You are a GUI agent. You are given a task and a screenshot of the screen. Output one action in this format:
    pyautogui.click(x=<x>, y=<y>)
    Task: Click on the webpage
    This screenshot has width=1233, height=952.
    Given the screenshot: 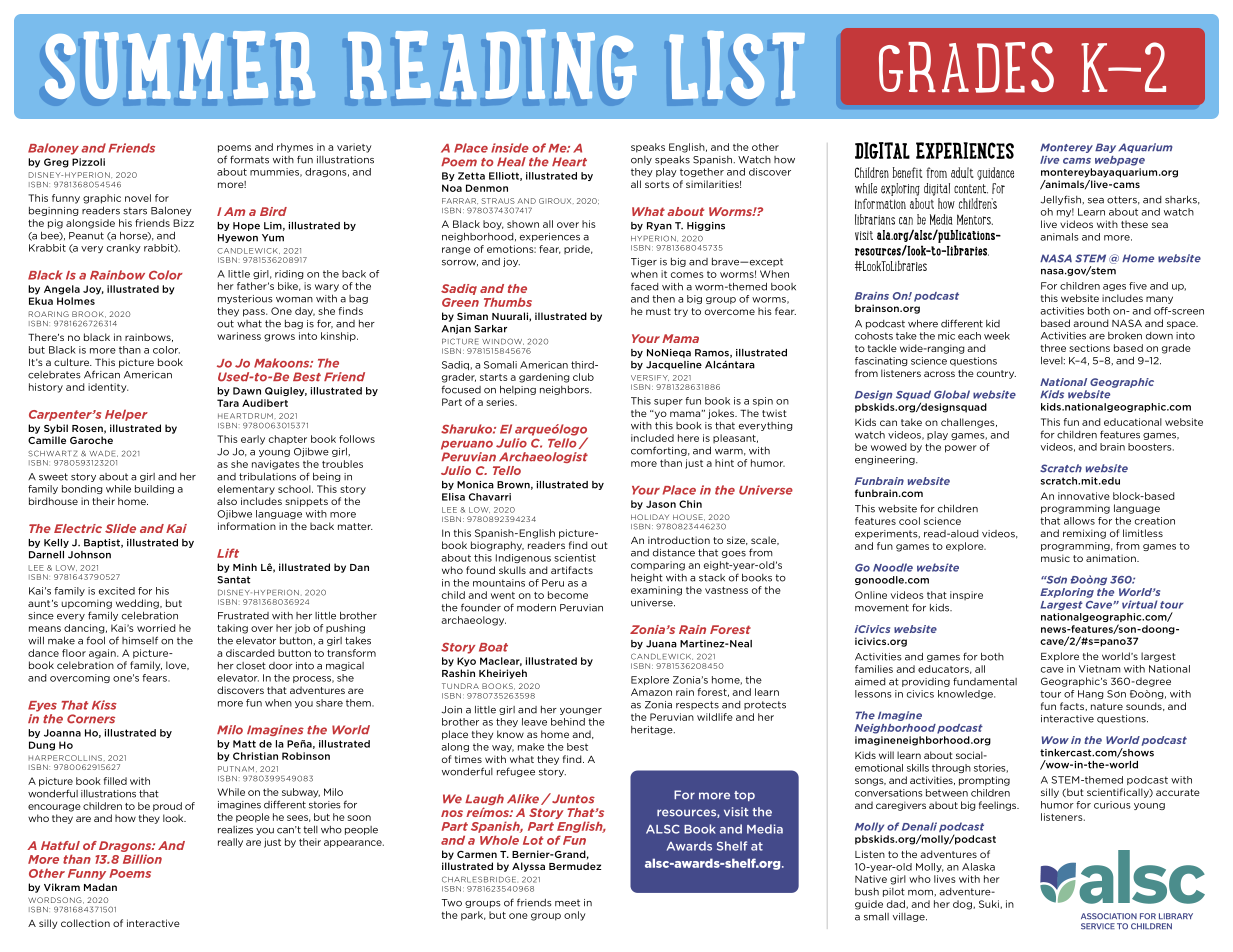 What is the action you would take?
    pyautogui.click(x=1120, y=161)
